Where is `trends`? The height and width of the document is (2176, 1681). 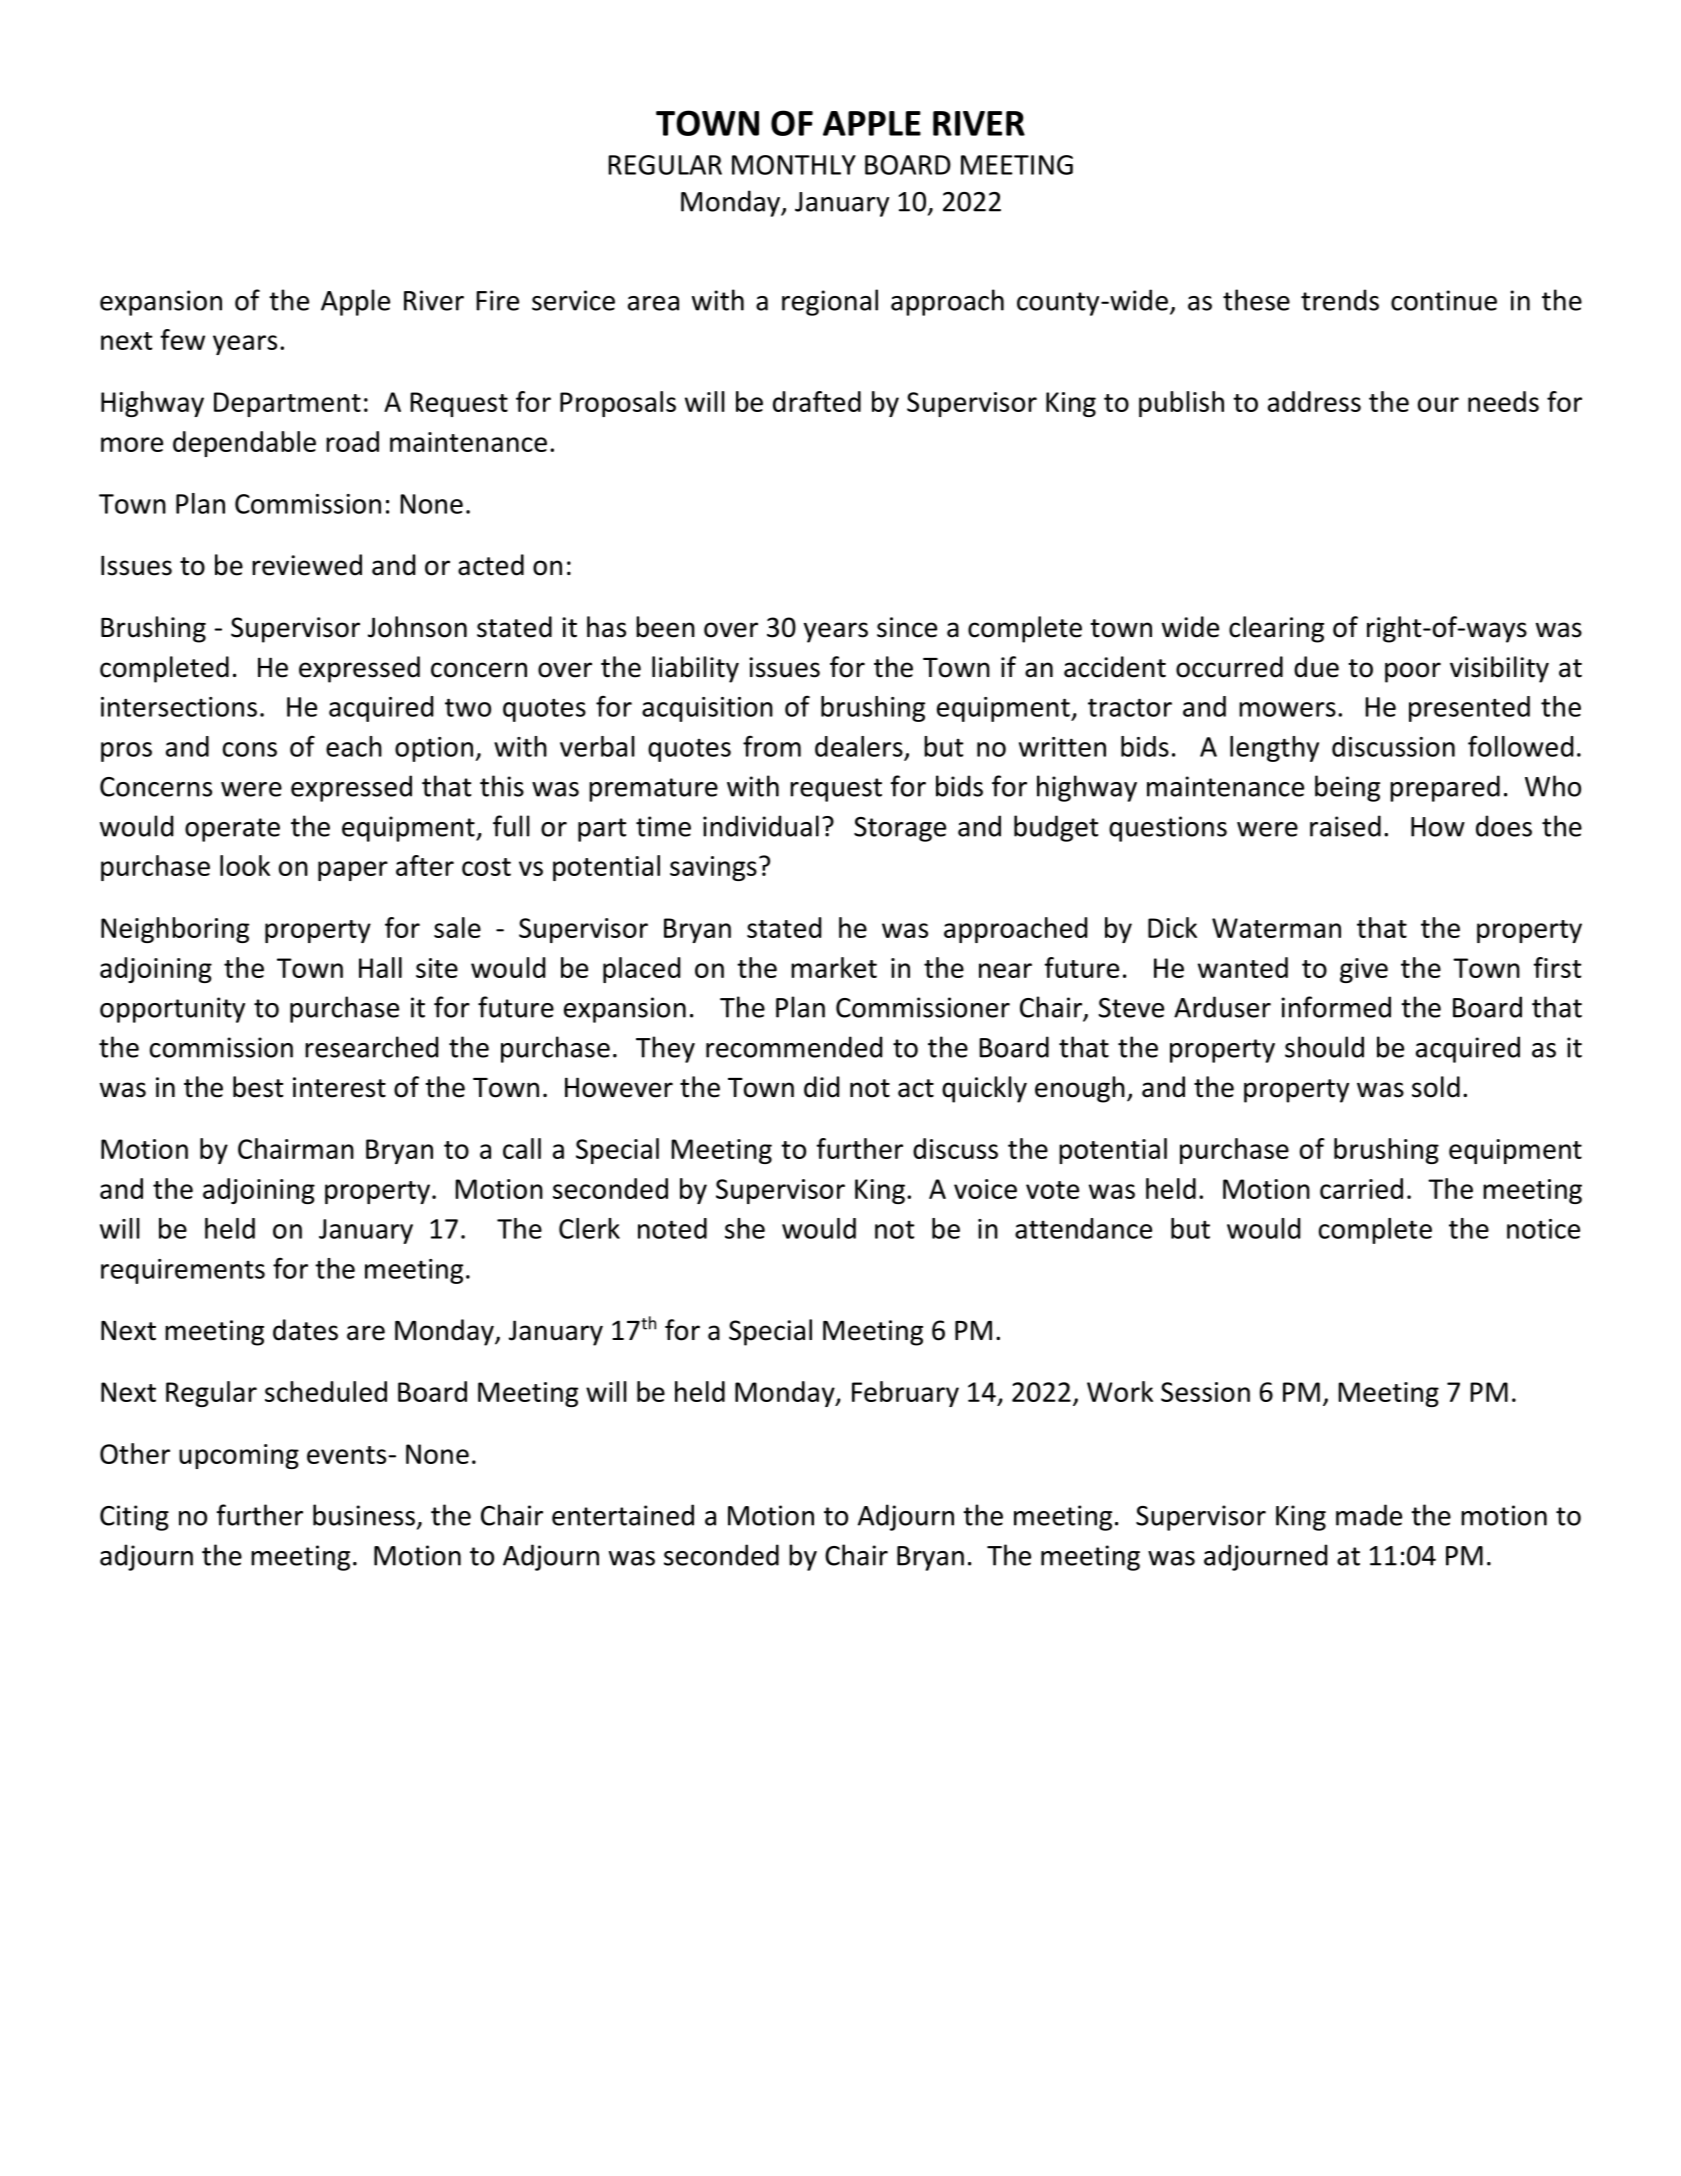 trends is located at coordinates (1340, 300).
